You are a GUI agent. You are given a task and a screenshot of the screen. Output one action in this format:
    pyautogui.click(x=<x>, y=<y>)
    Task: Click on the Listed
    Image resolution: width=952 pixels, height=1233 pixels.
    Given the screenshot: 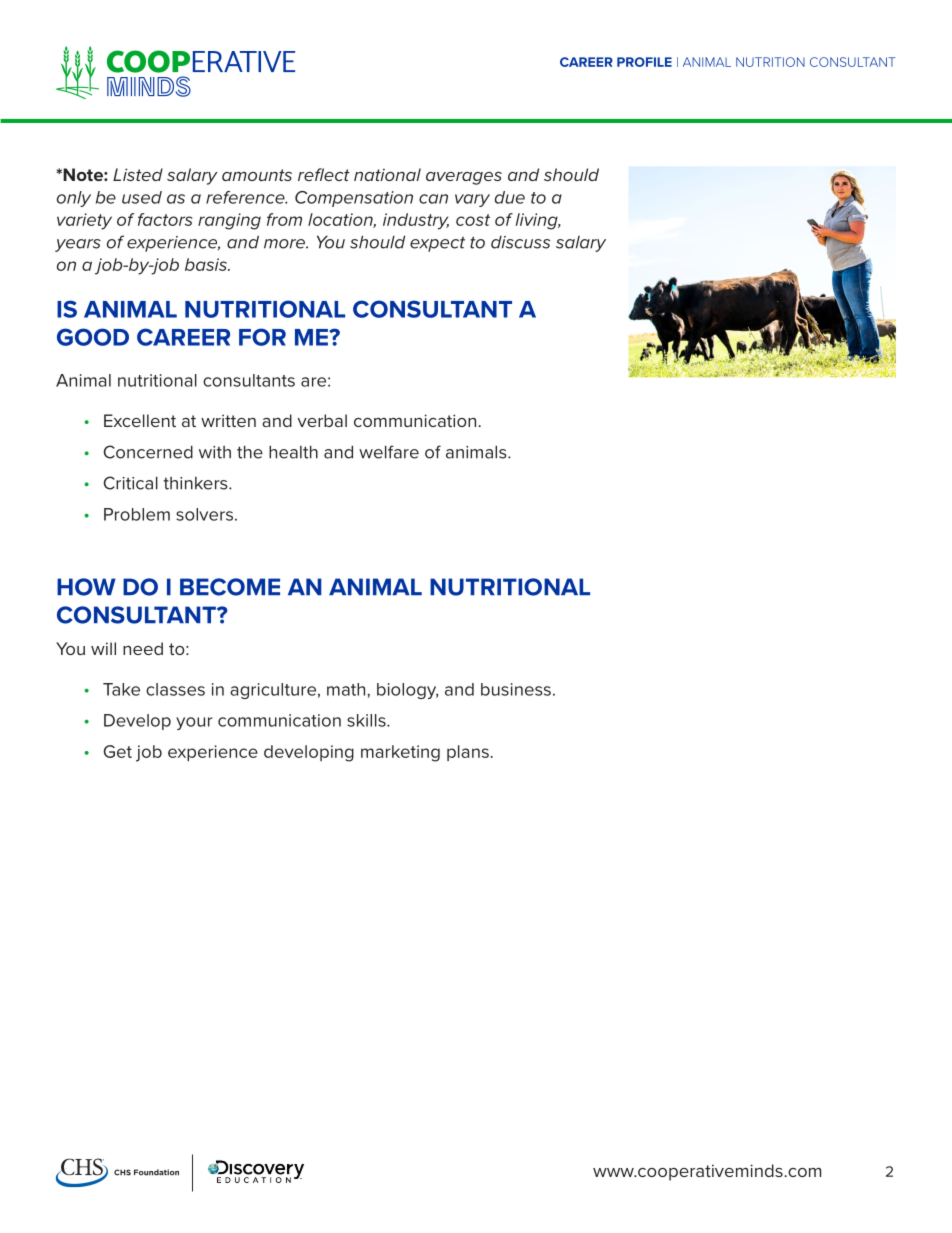 What is the action you would take?
    pyautogui.click(x=138, y=174)
